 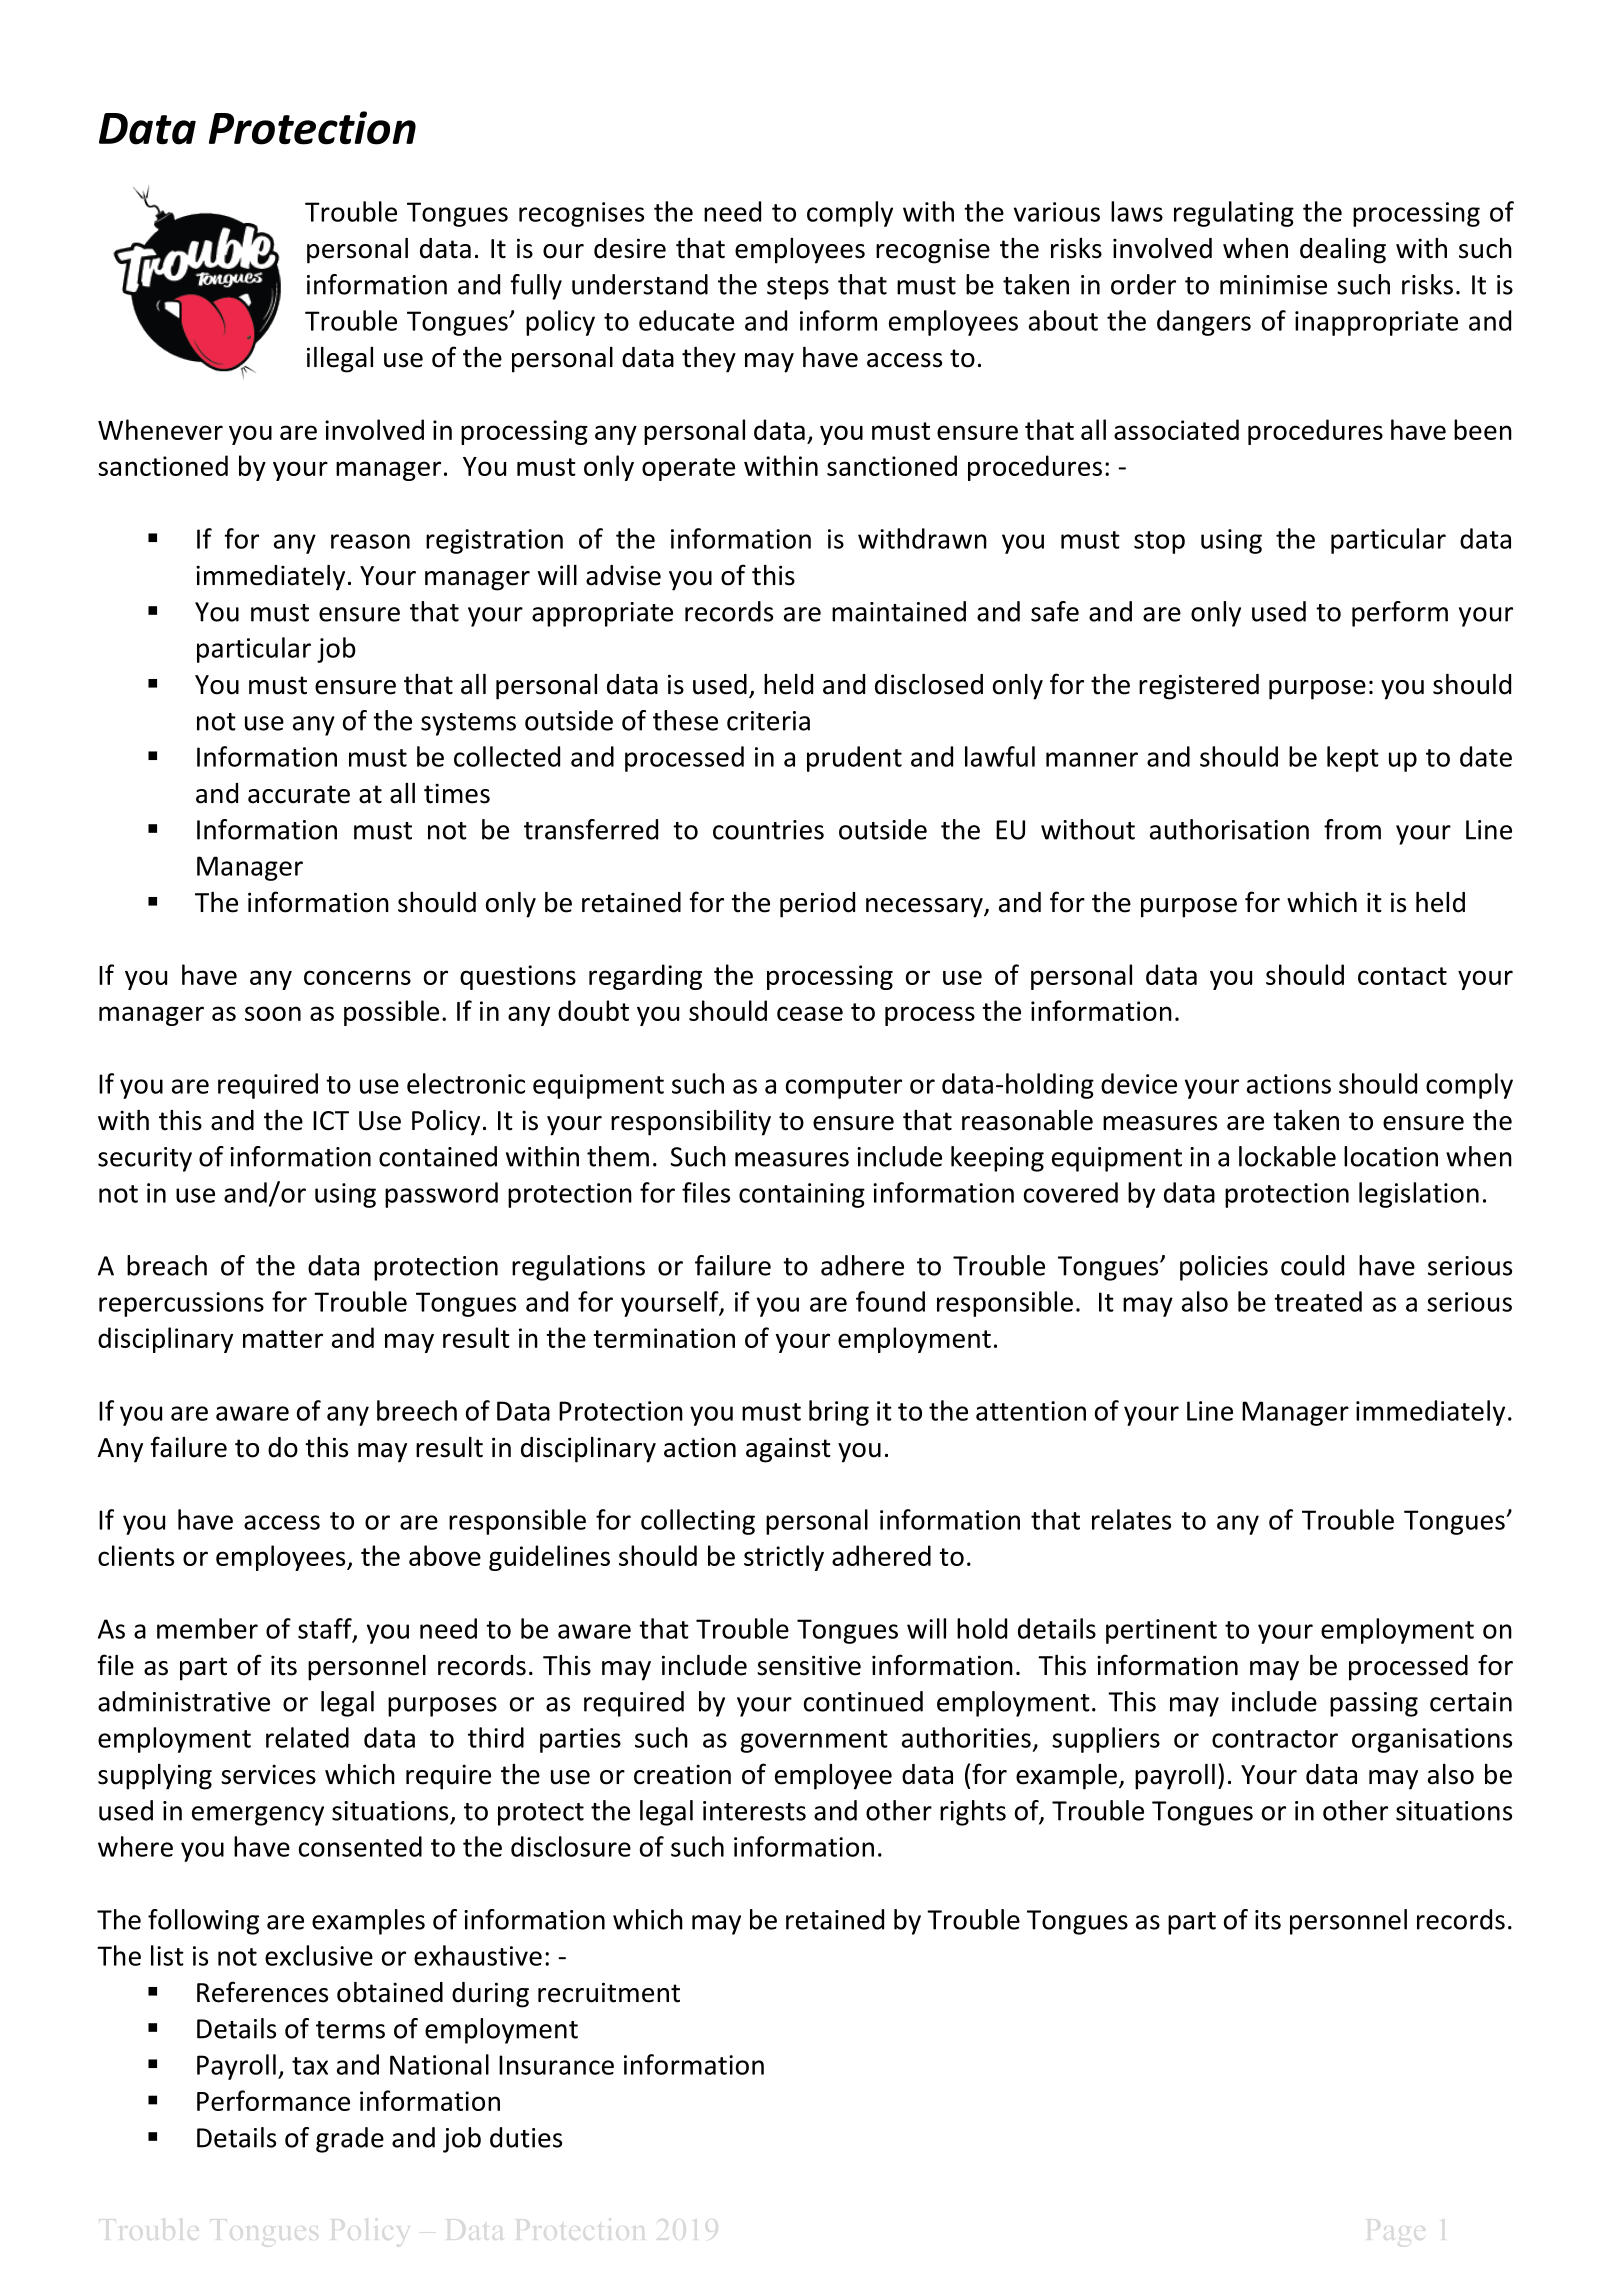 What do you see at coordinates (1275, 1739) in the screenshot?
I see `contractor` at bounding box center [1275, 1739].
